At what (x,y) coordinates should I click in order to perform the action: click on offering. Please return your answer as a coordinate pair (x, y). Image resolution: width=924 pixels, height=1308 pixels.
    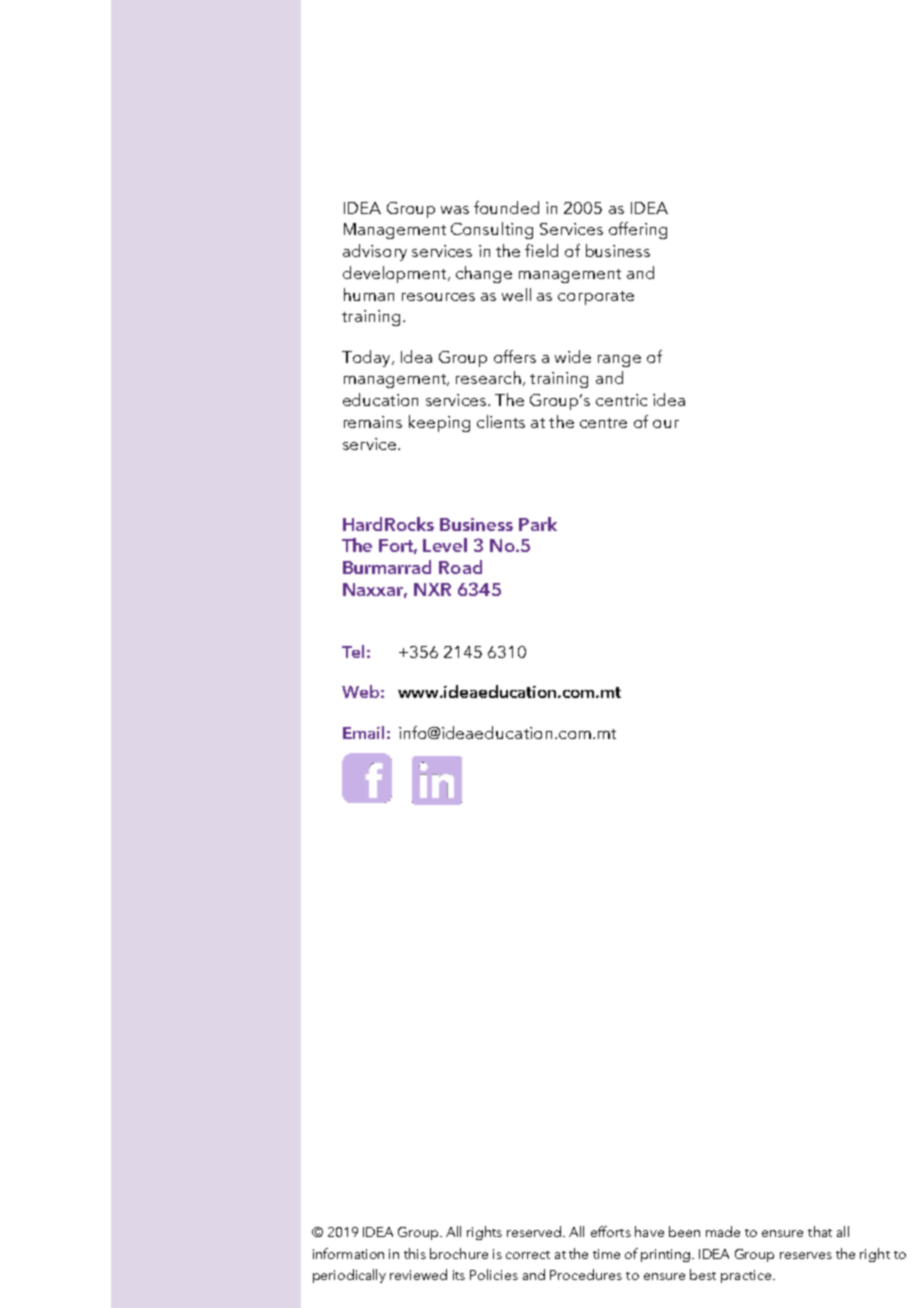
    Looking at the image, I should click on (638, 230).
